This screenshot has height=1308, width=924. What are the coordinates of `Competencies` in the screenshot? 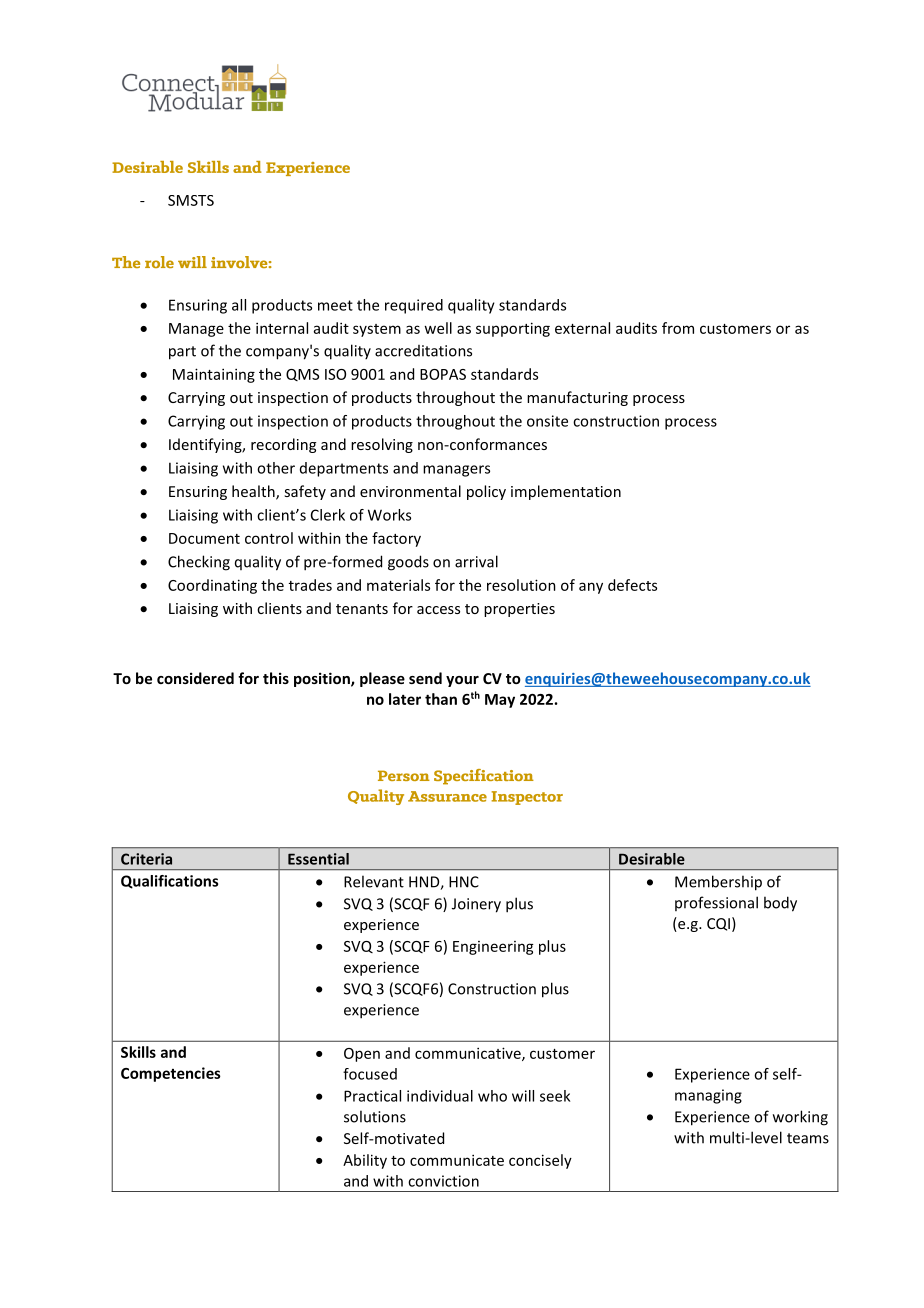 It's located at (171, 1074).
